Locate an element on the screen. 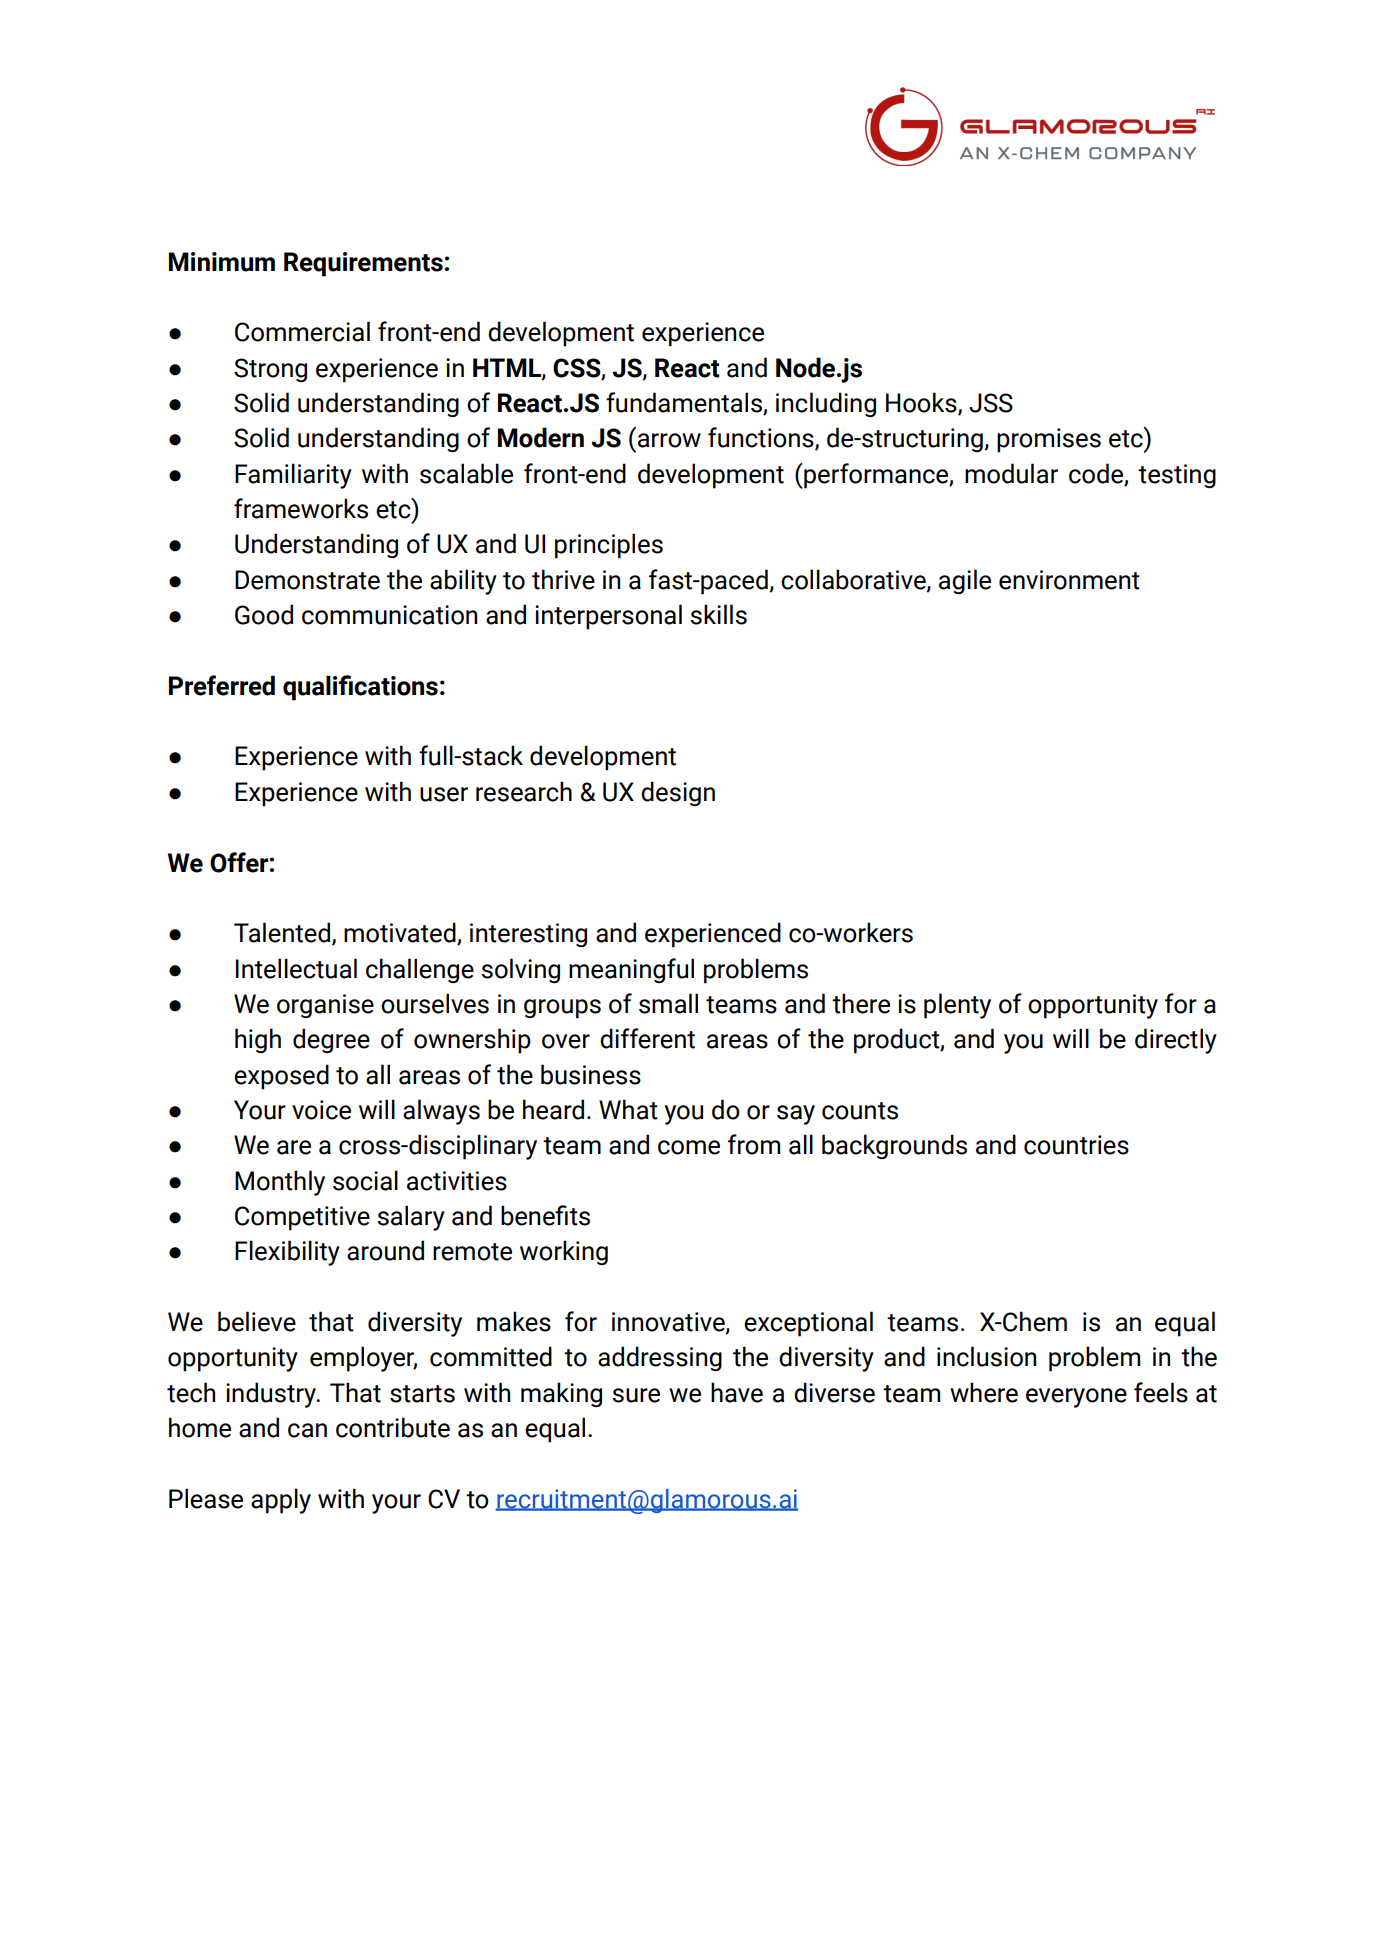 The height and width of the screenshot is (1960, 1387). design is located at coordinates (678, 793).
